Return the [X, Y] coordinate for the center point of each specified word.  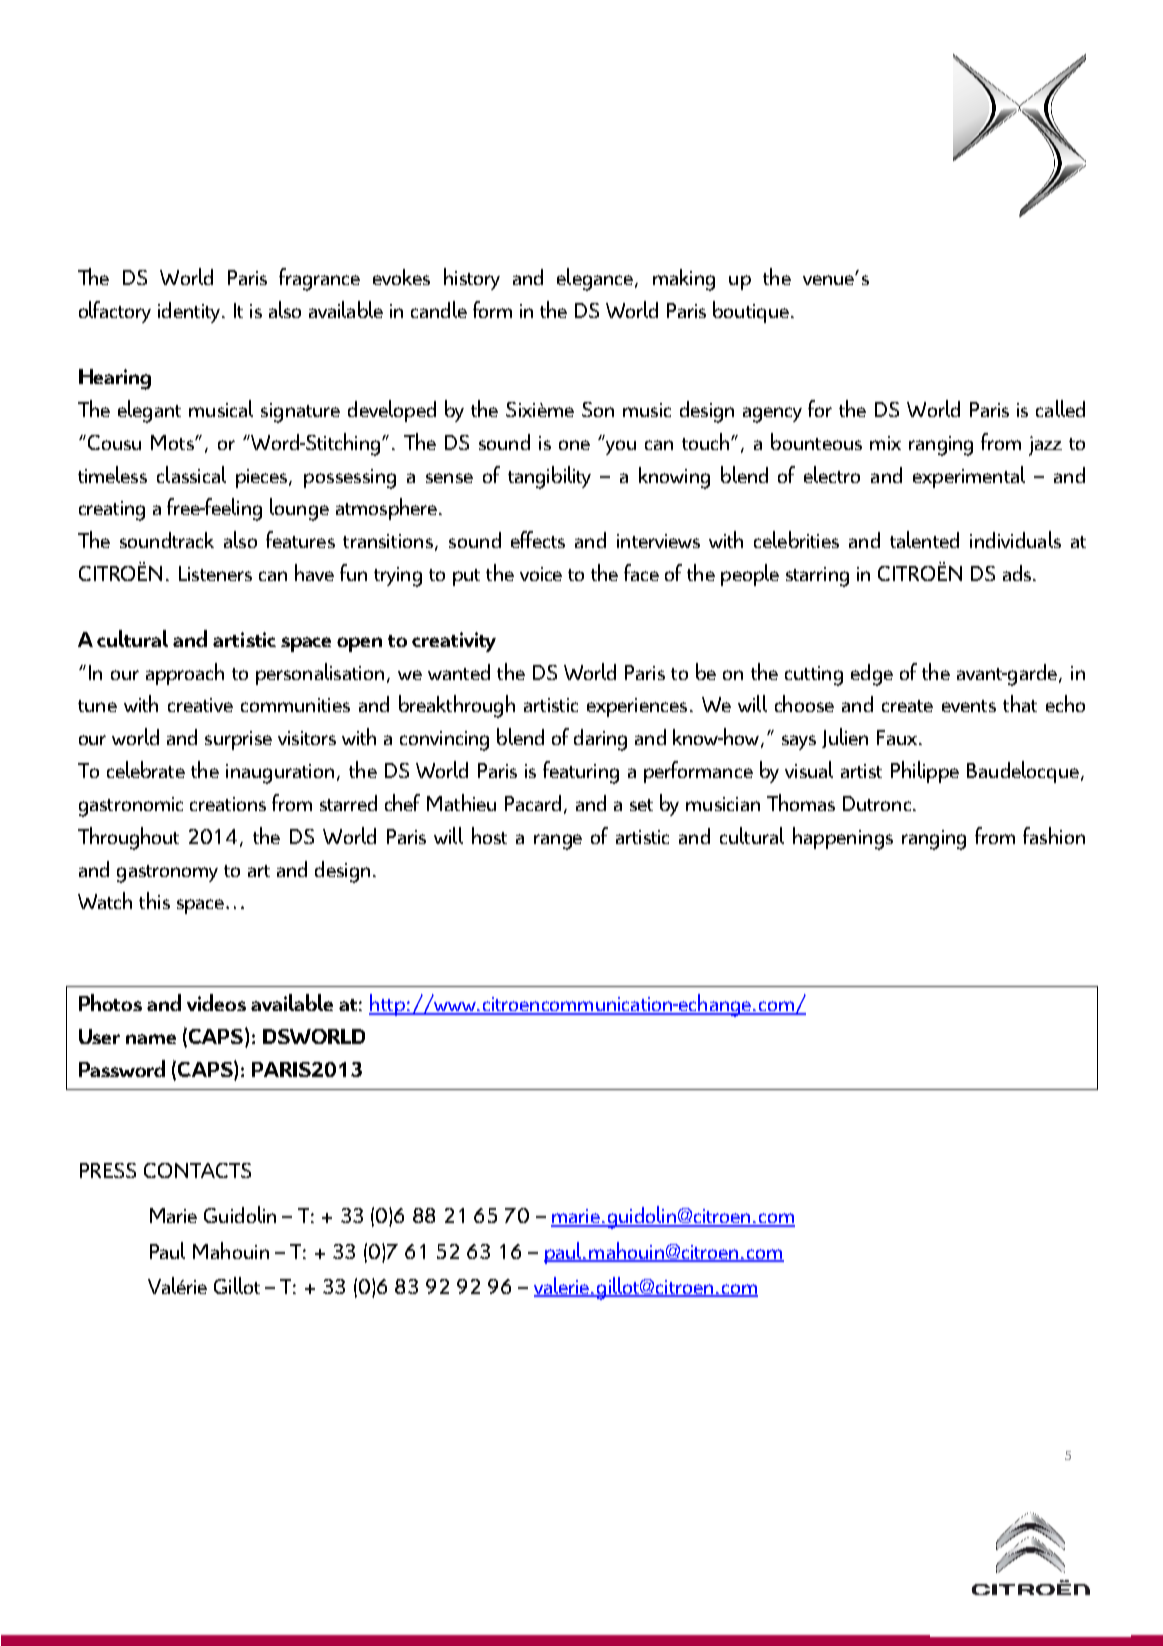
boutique [751, 312]
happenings [843, 838]
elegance [595, 279]
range [558, 842]
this [154, 900]
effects [538, 539]
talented [924, 539]
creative [200, 705]
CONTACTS [197, 1170]
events [969, 706]
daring [600, 740]
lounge [299, 509]
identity [190, 312]
